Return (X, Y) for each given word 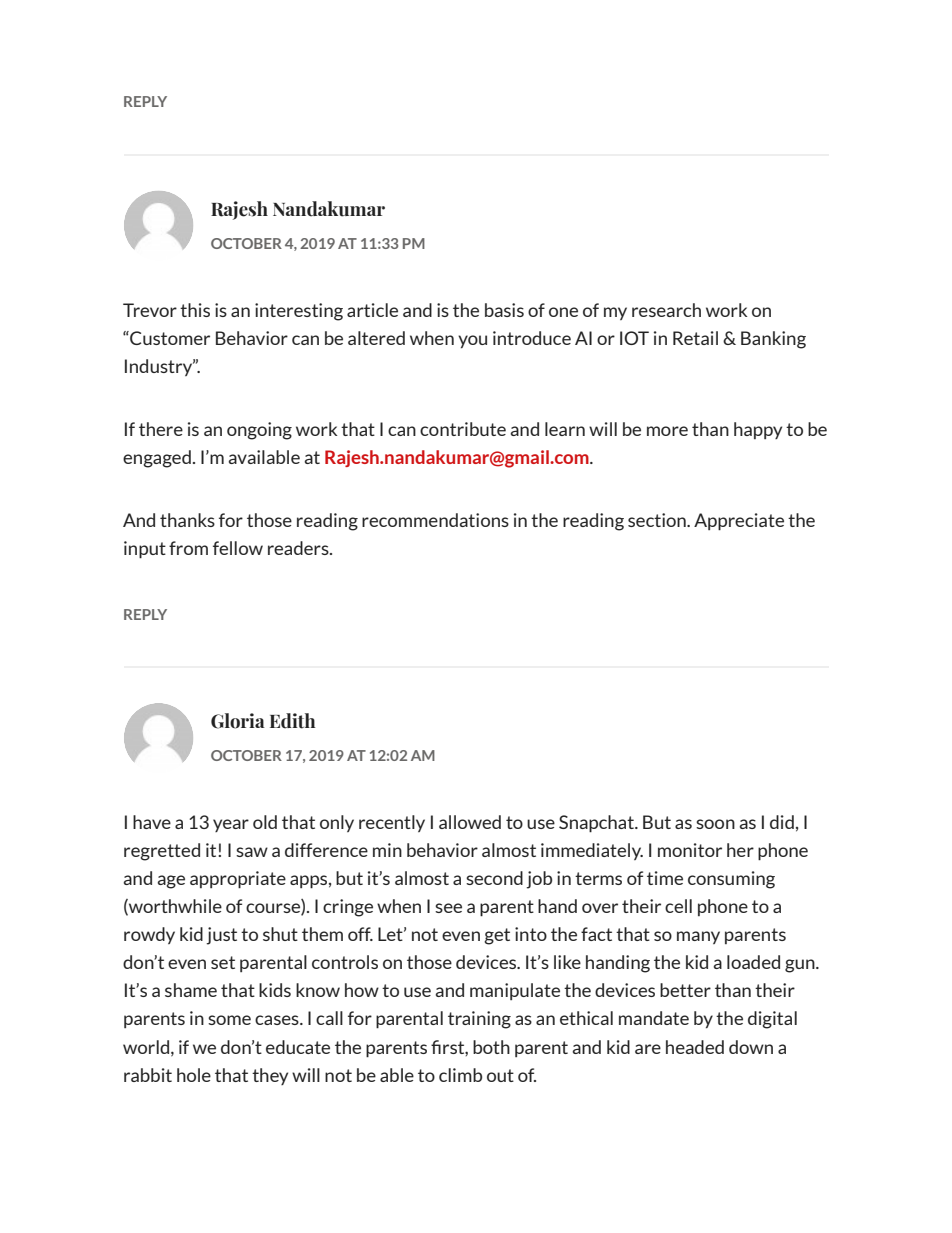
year (231, 825)
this (195, 310)
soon (715, 824)
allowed (470, 822)
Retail (695, 338)
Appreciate (739, 522)
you (472, 341)
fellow (238, 548)
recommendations (435, 520)
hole (194, 1075)
